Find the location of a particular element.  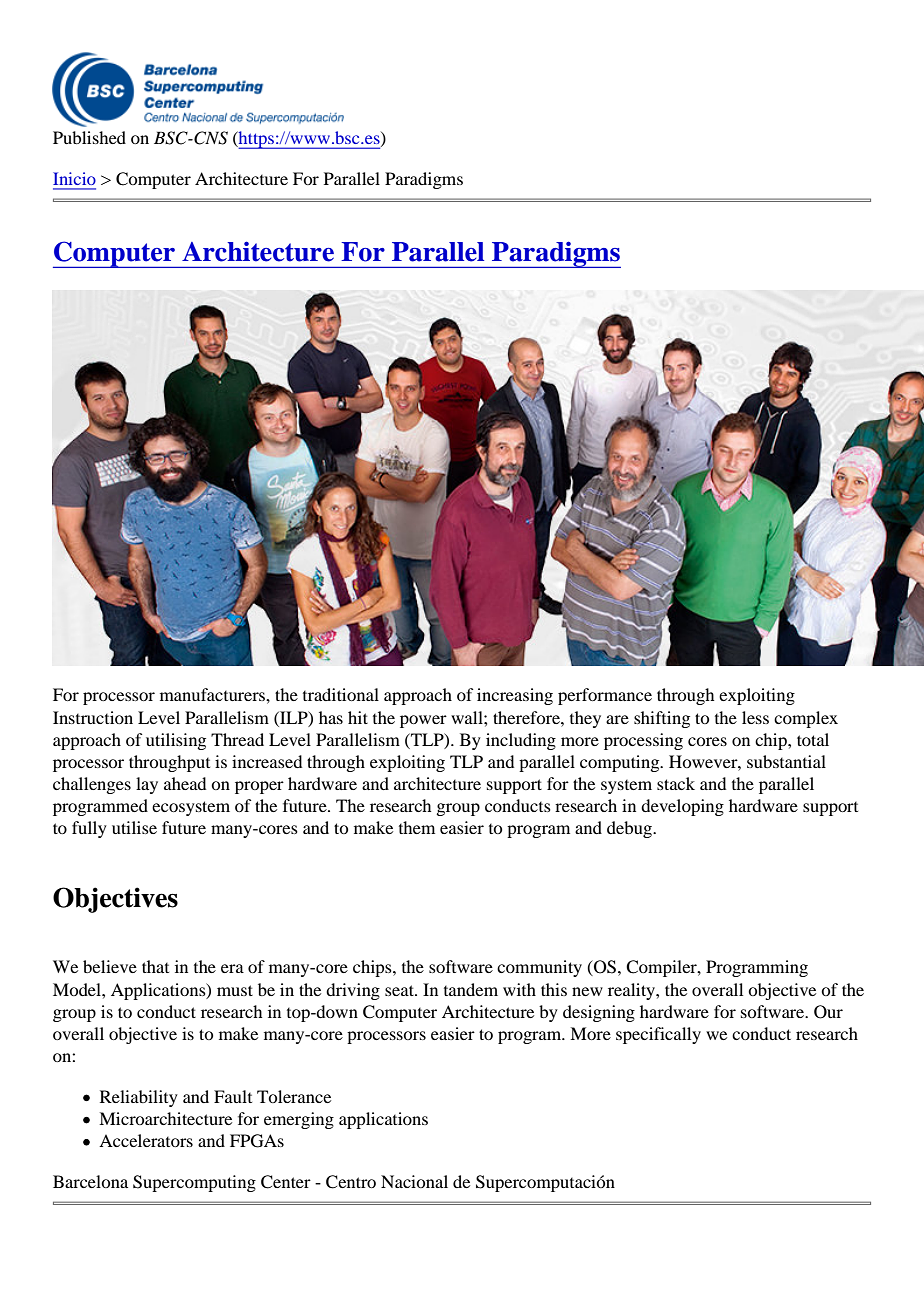

performance is located at coordinates (605, 696).
